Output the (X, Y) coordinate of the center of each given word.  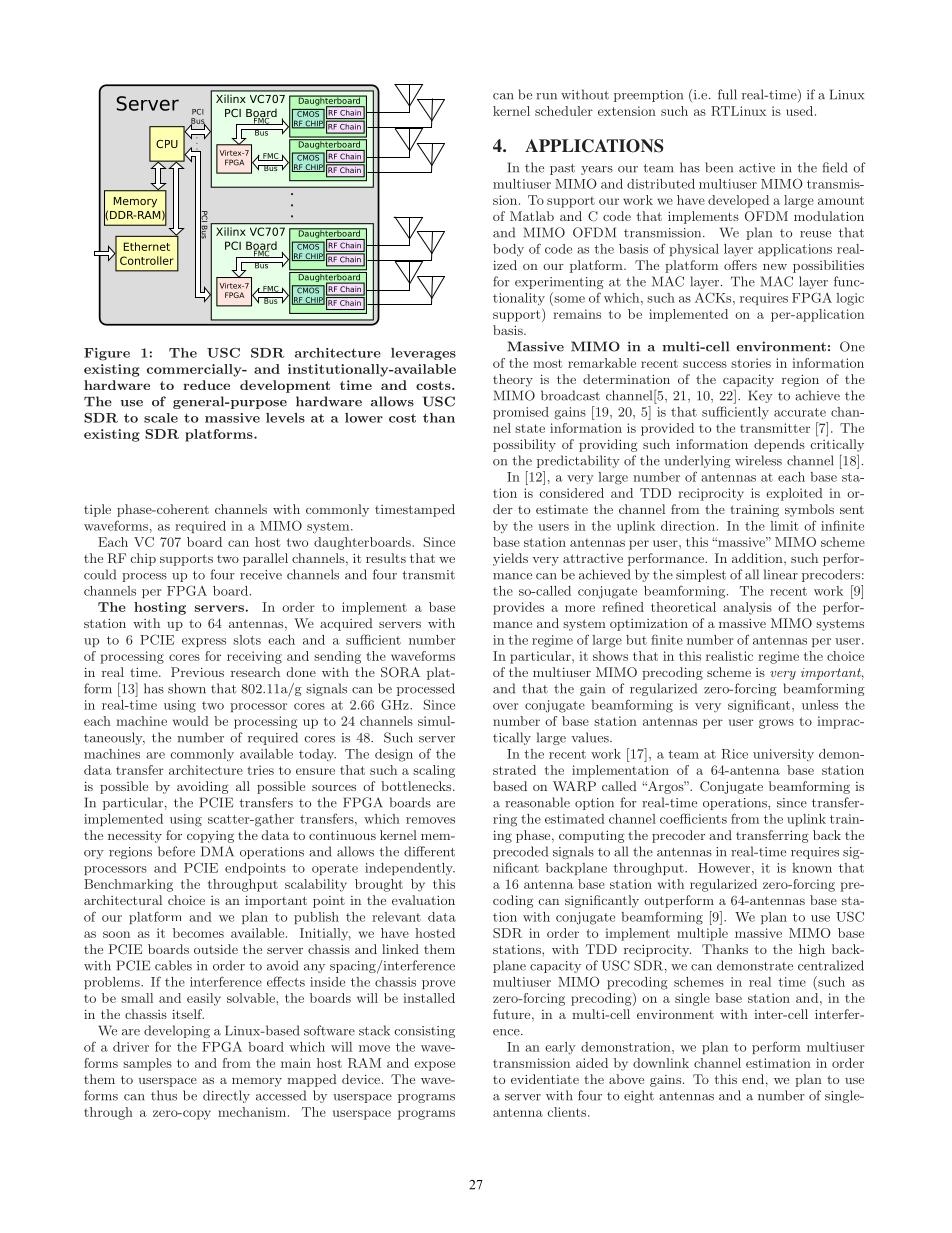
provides (518, 608)
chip (143, 559)
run (546, 96)
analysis (747, 608)
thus (164, 1095)
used (801, 111)
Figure (107, 354)
